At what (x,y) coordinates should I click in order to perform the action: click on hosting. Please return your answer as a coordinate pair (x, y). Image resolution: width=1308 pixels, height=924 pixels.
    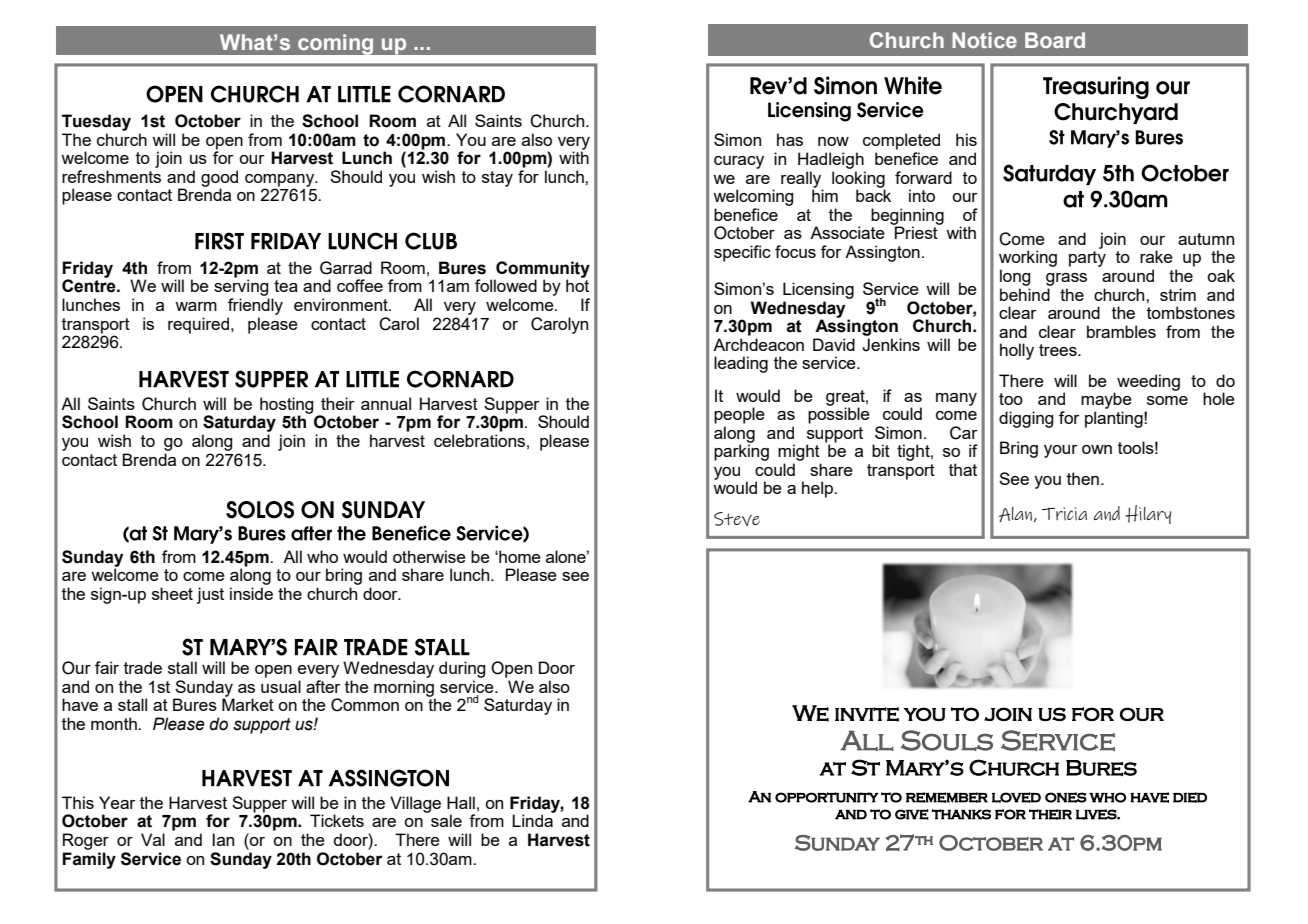
    Looking at the image, I should click on (287, 406).
